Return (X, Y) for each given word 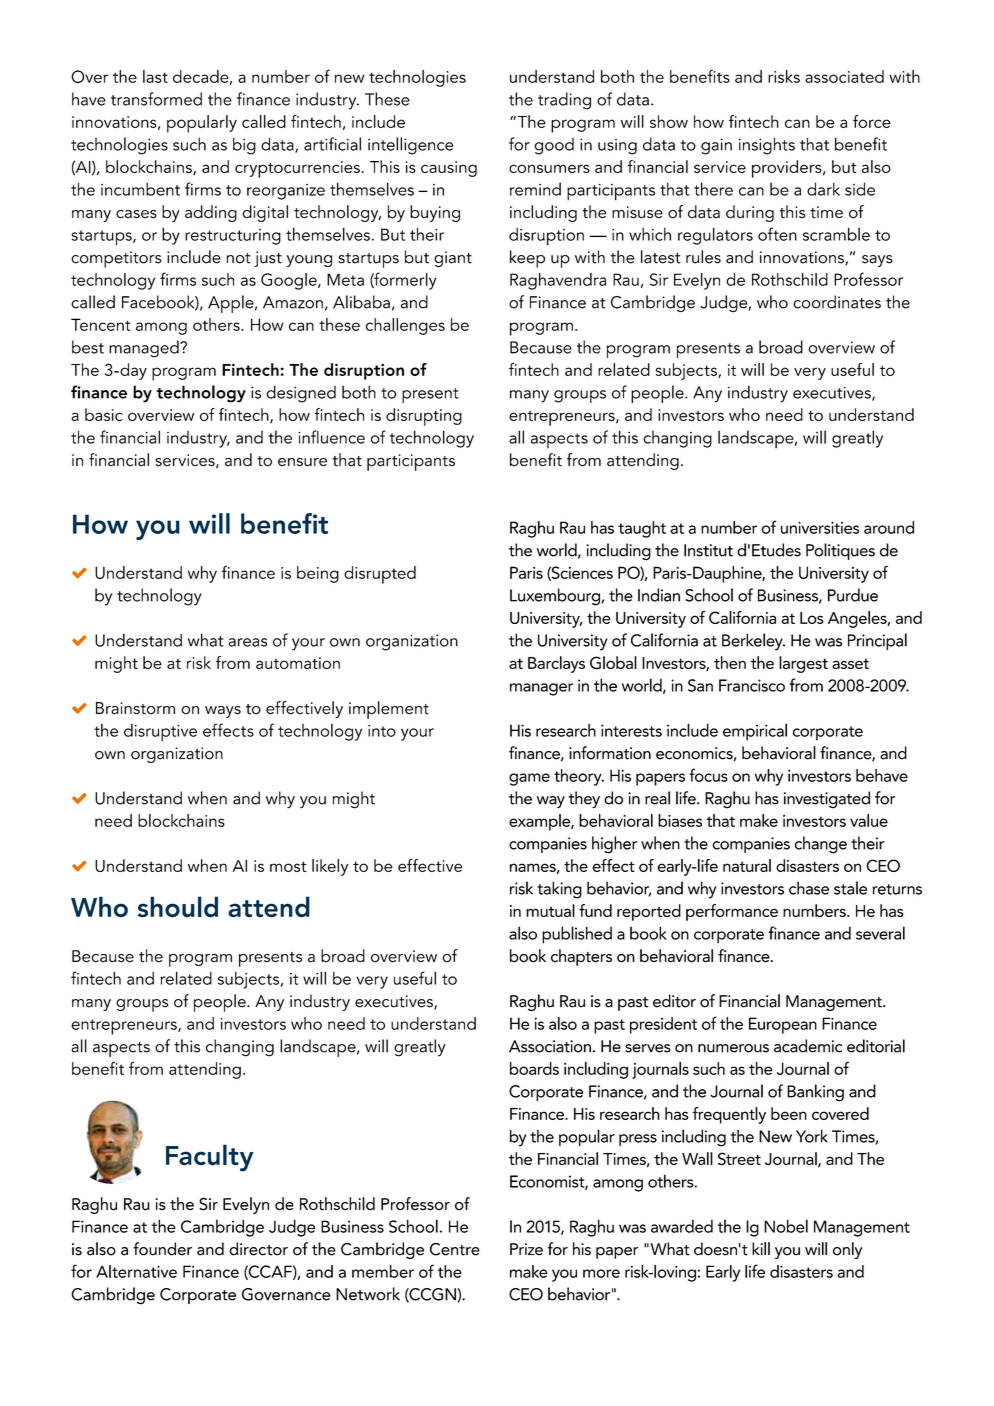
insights (767, 146)
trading (564, 101)
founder (162, 1249)
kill (761, 1248)
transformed (156, 99)
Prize (526, 1249)
